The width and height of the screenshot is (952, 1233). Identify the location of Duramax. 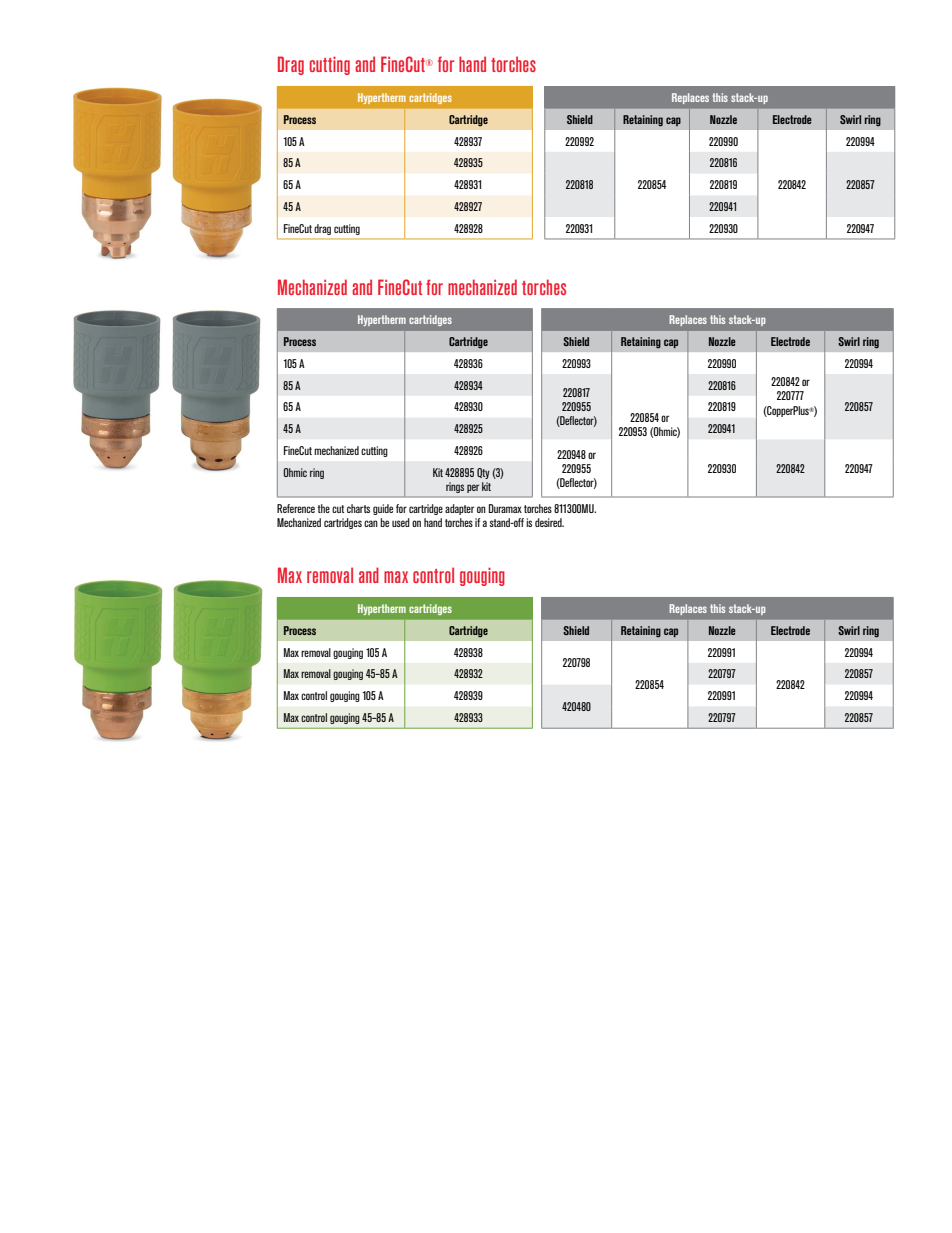
(505, 508).
